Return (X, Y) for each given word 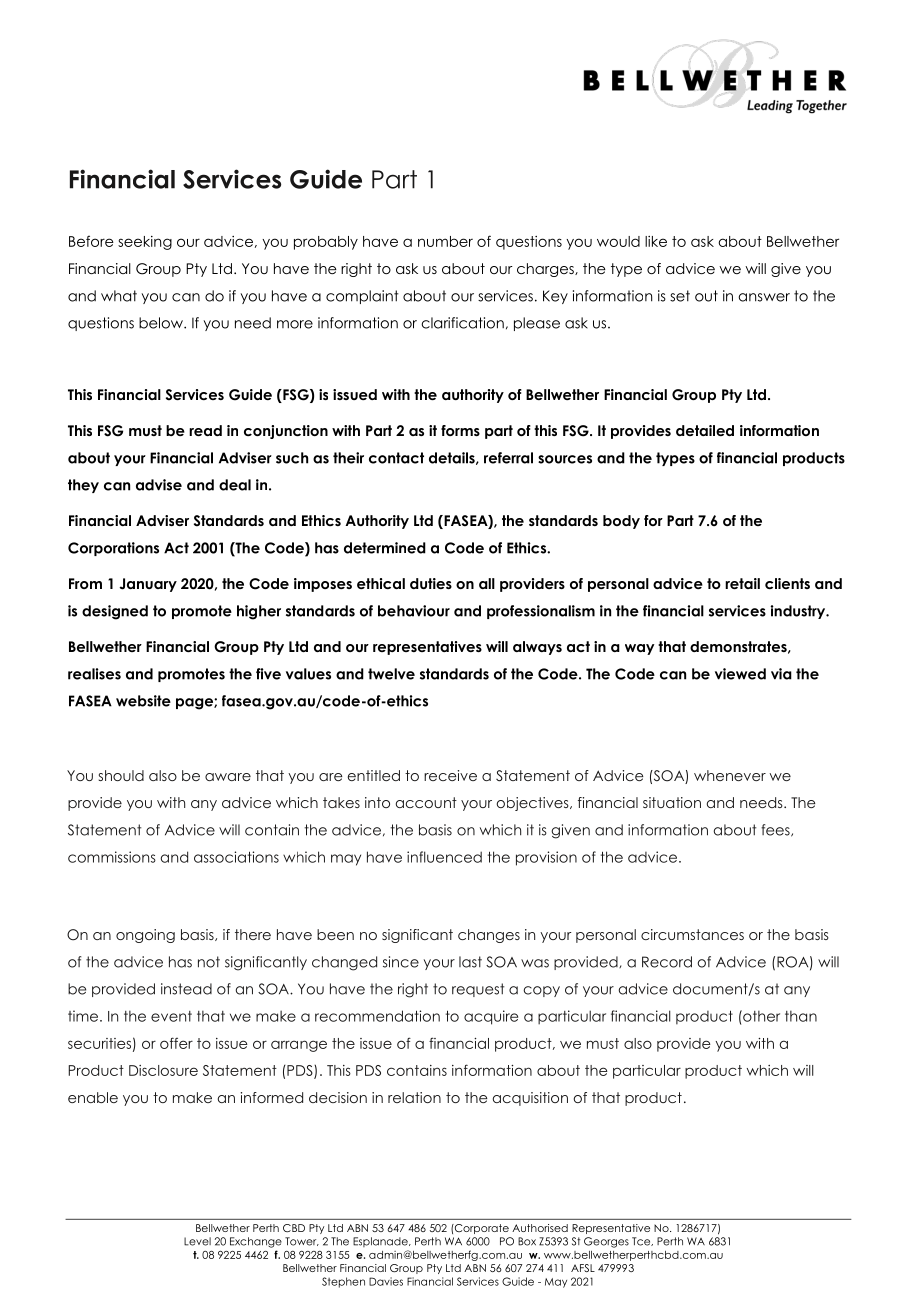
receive (450, 775)
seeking (145, 243)
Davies (386, 1281)
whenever (730, 775)
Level (197, 1241)
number (445, 241)
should (121, 775)
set (680, 296)
